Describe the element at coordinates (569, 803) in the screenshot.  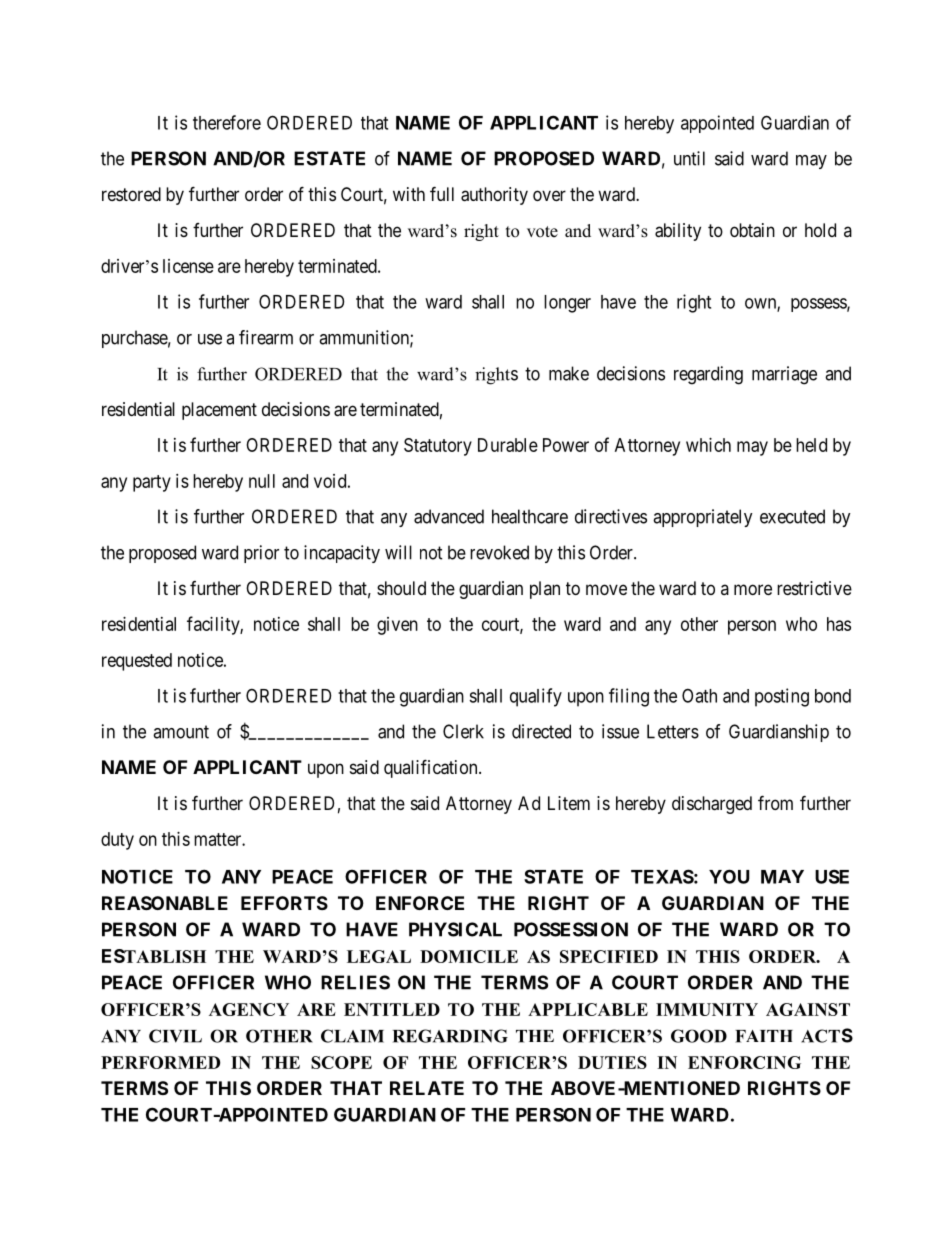
I see `Litem` at that location.
